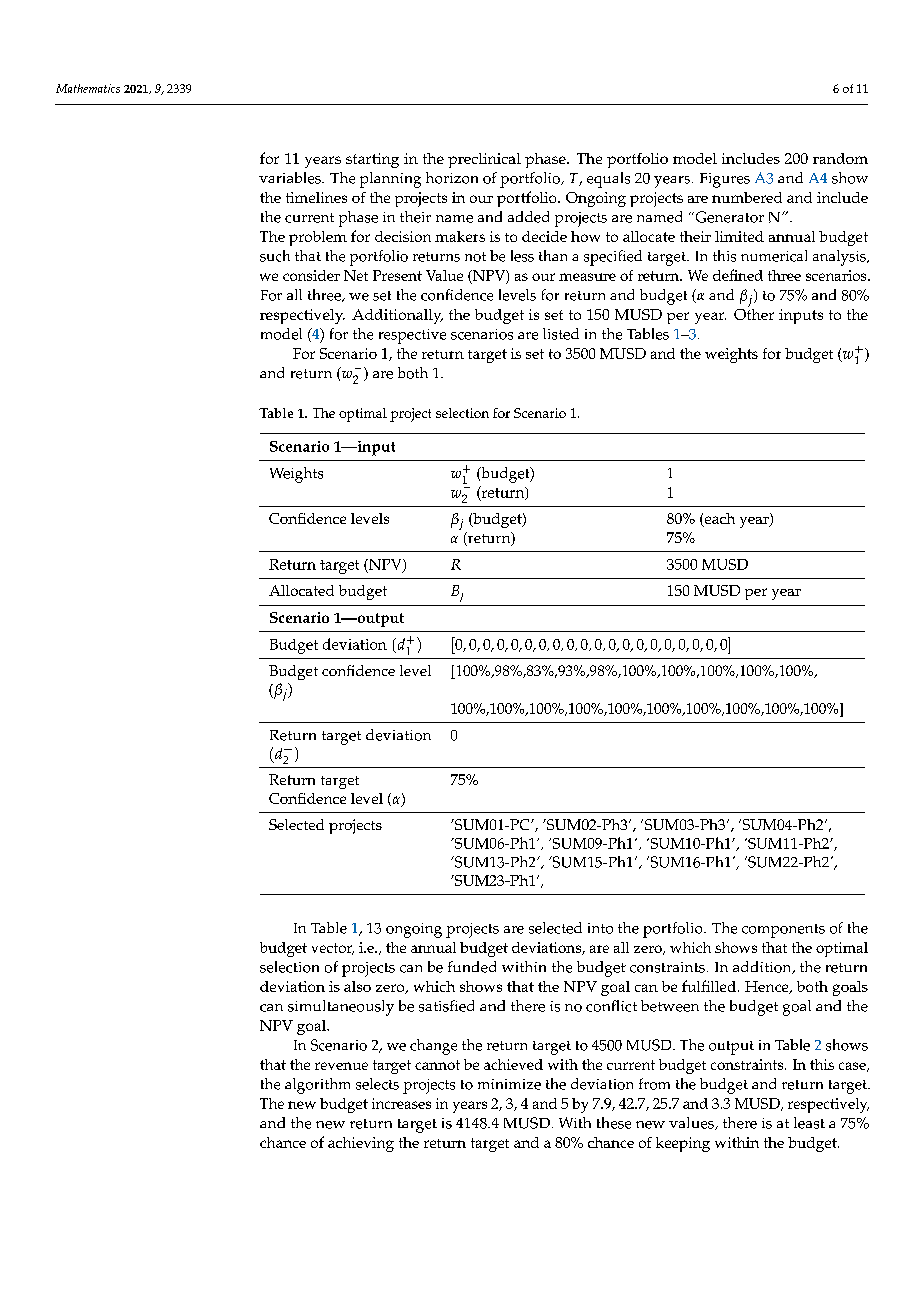  Describe the element at coordinates (600, 928) in the screenshot. I see `into` at that location.
